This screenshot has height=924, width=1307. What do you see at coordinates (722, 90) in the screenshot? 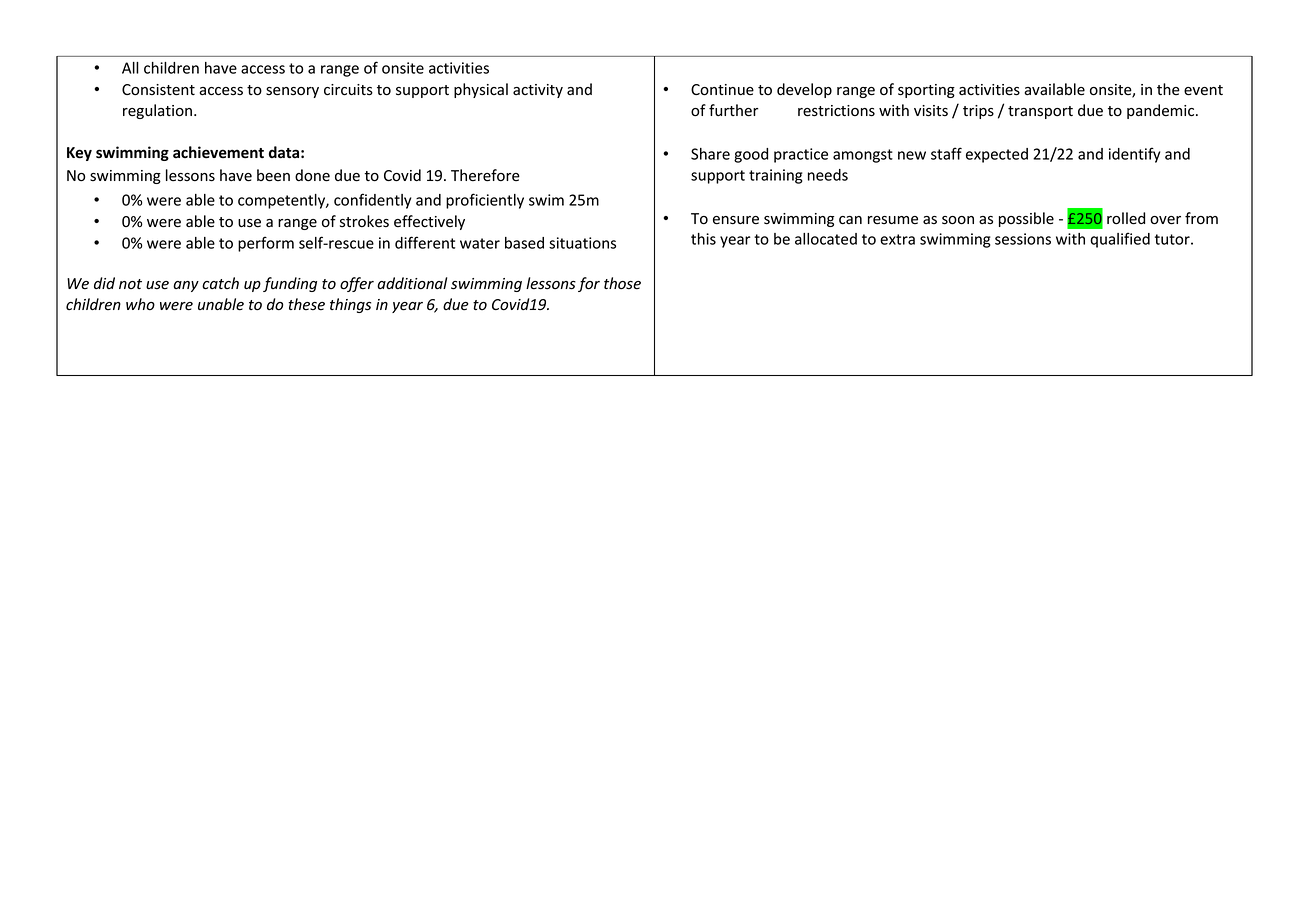
I see `Continue` at bounding box center [722, 90].
